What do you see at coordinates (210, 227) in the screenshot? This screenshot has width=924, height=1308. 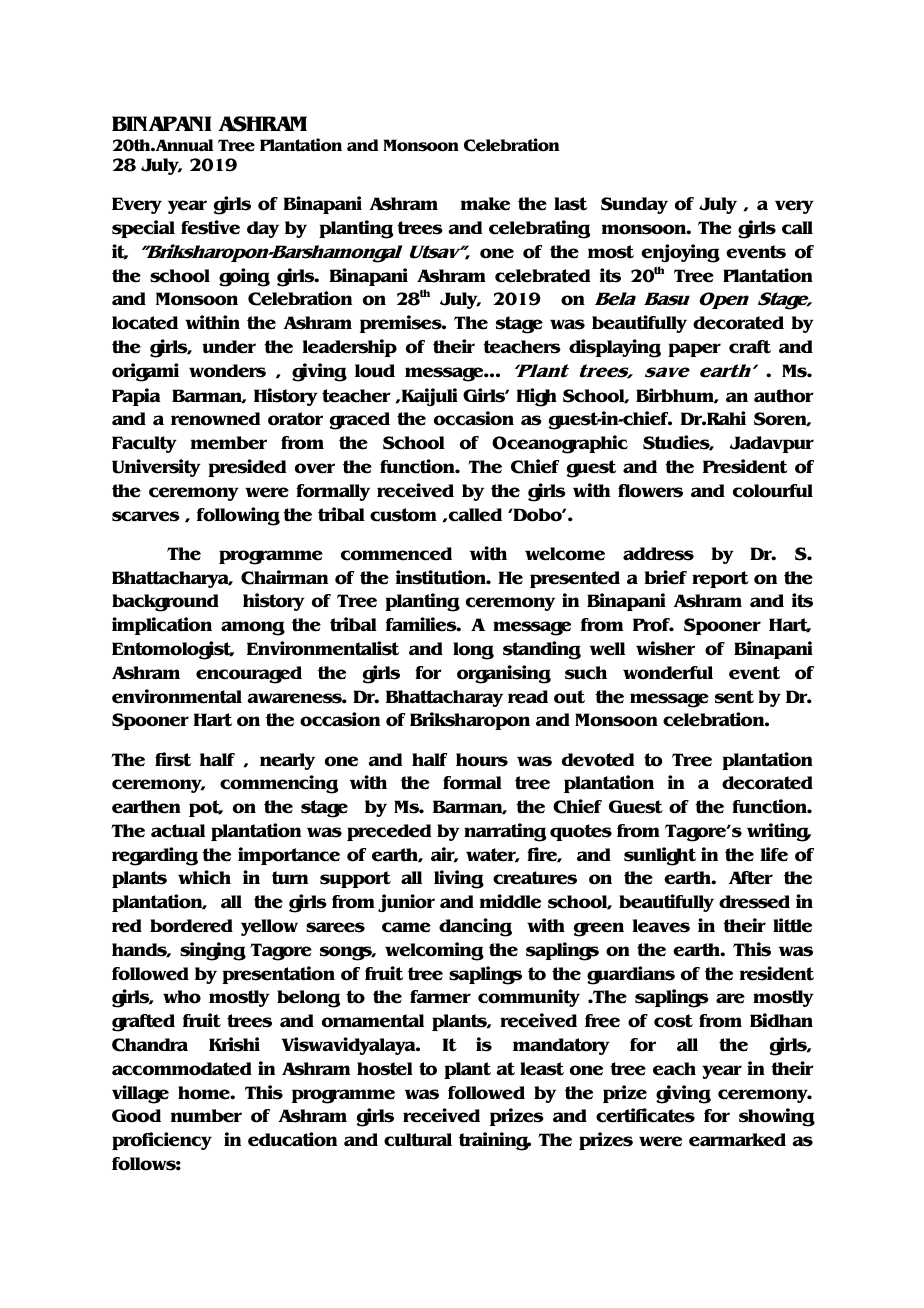 I see `festive` at bounding box center [210, 227].
